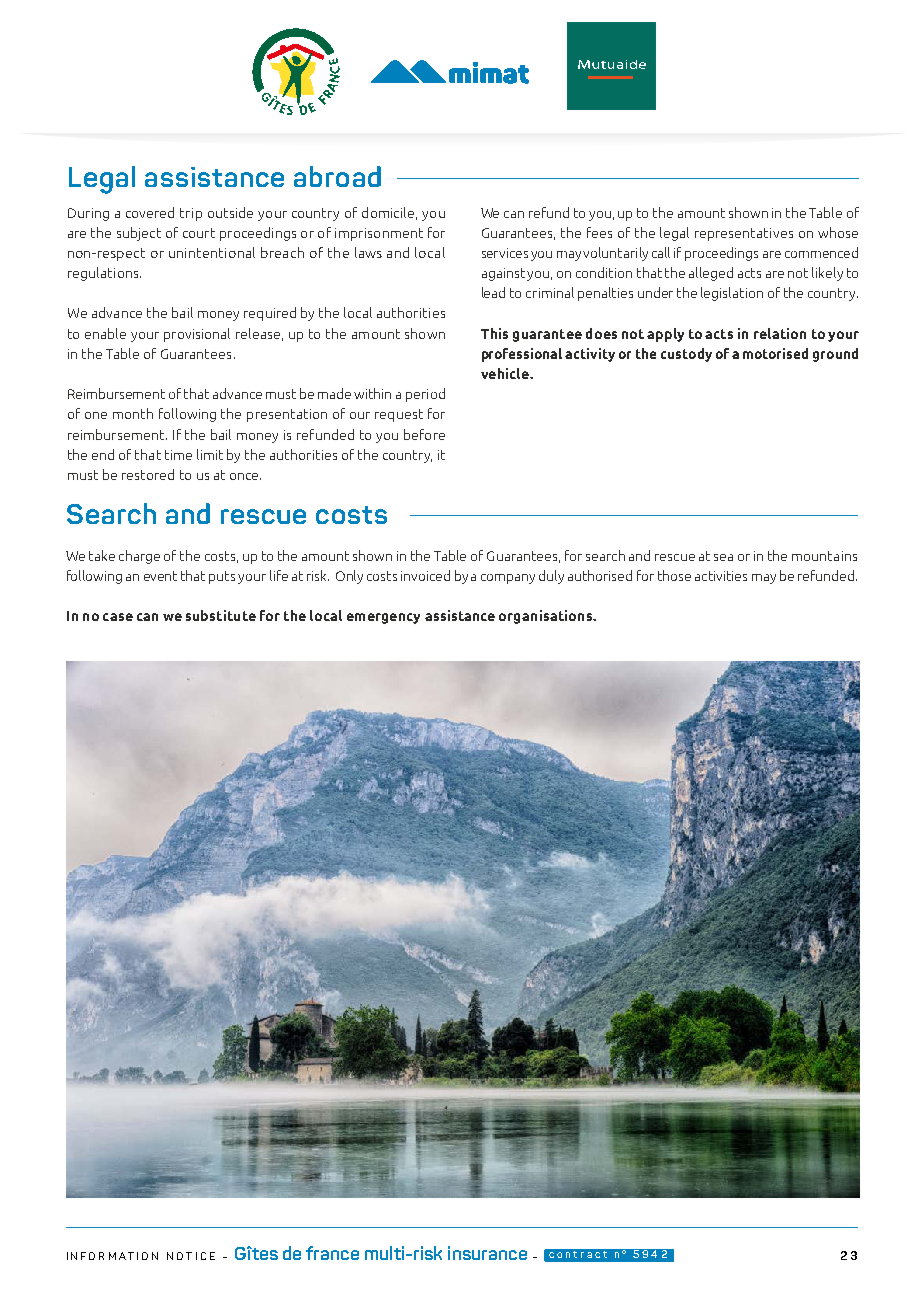 This document has height=1308, width=924. Describe the element at coordinates (221, 615) in the document. I see `substitute` at that location.
